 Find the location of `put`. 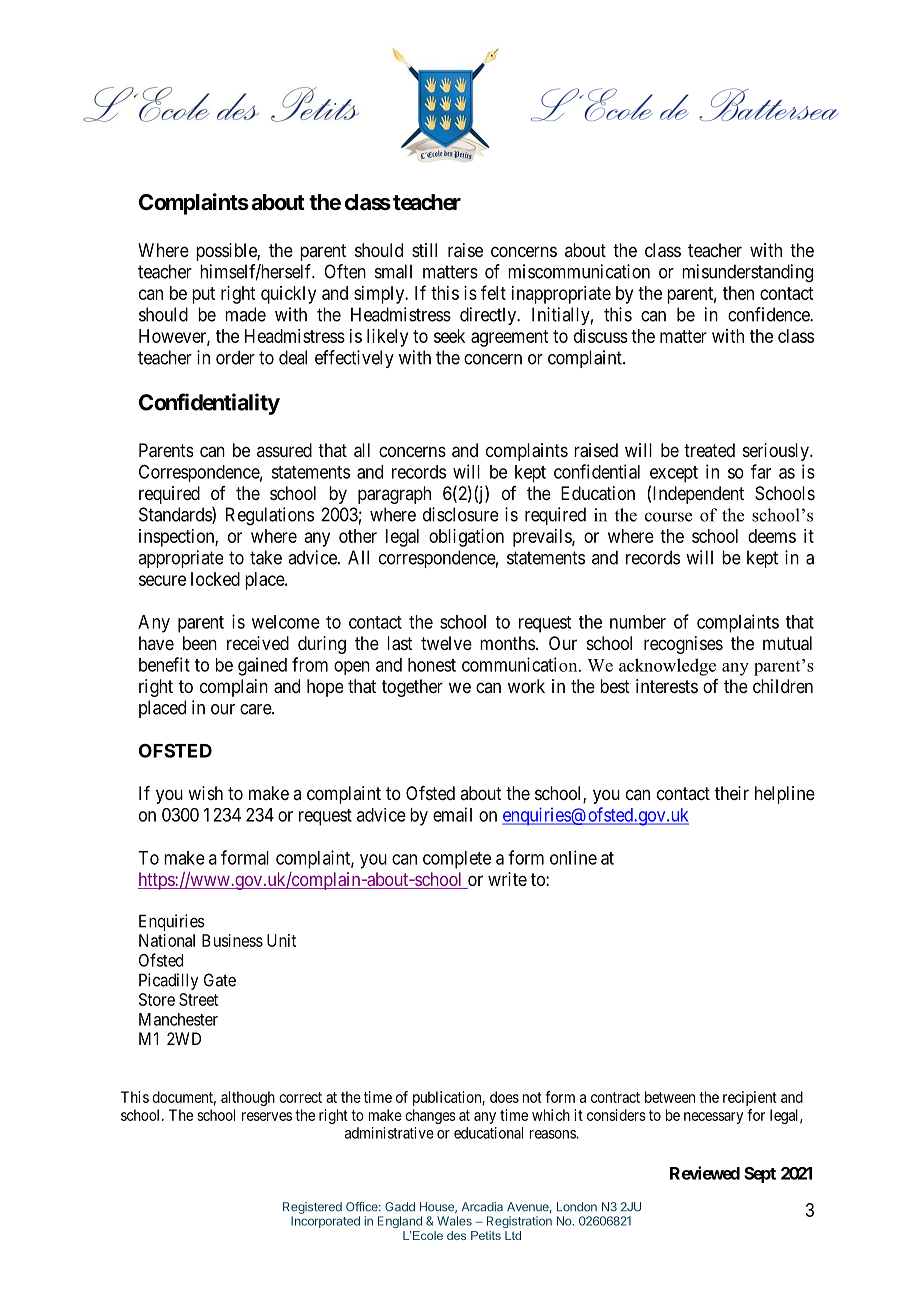

put is located at coordinates (203, 295).
